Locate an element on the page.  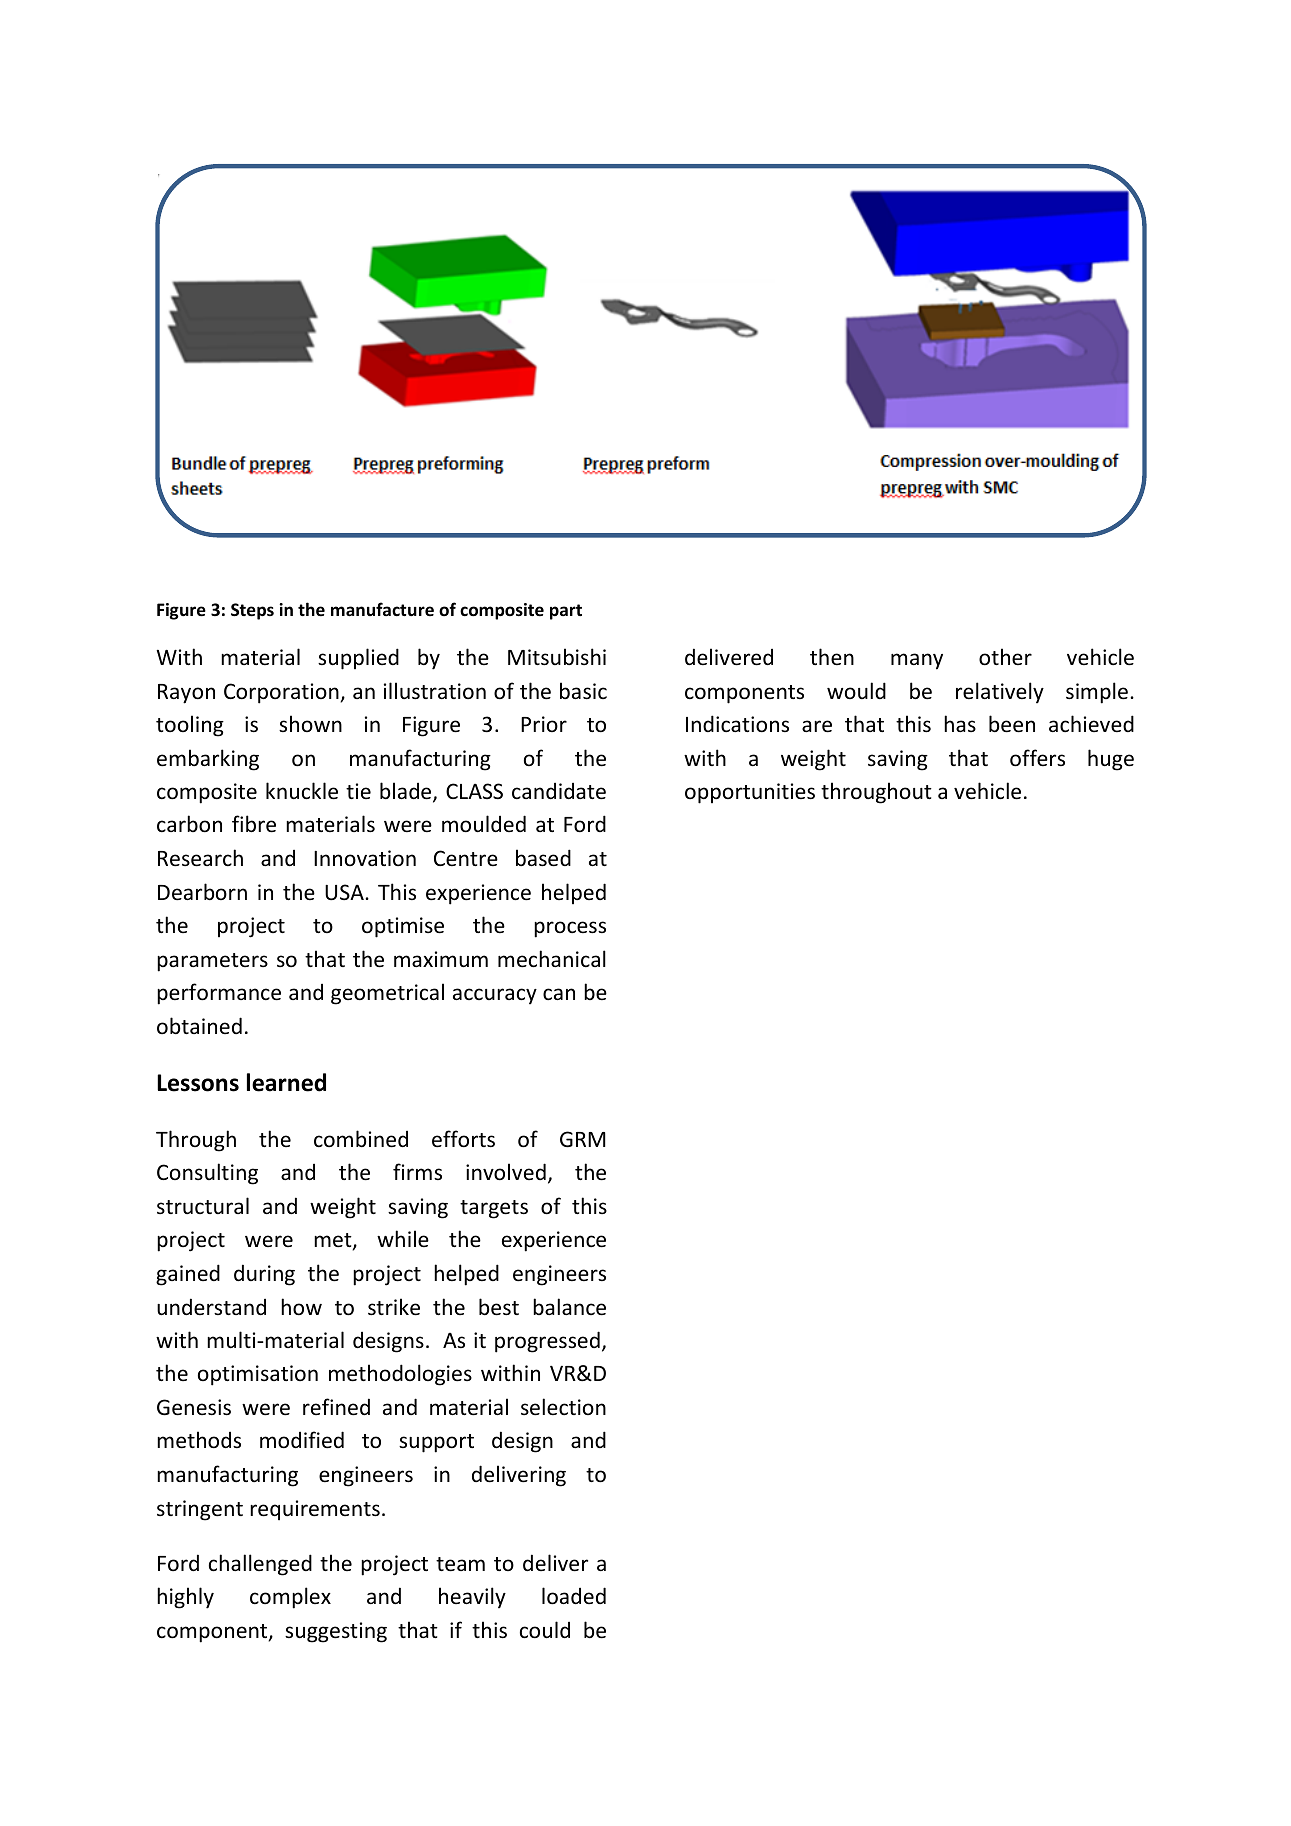
complex is located at coordinates (290, 1598).
